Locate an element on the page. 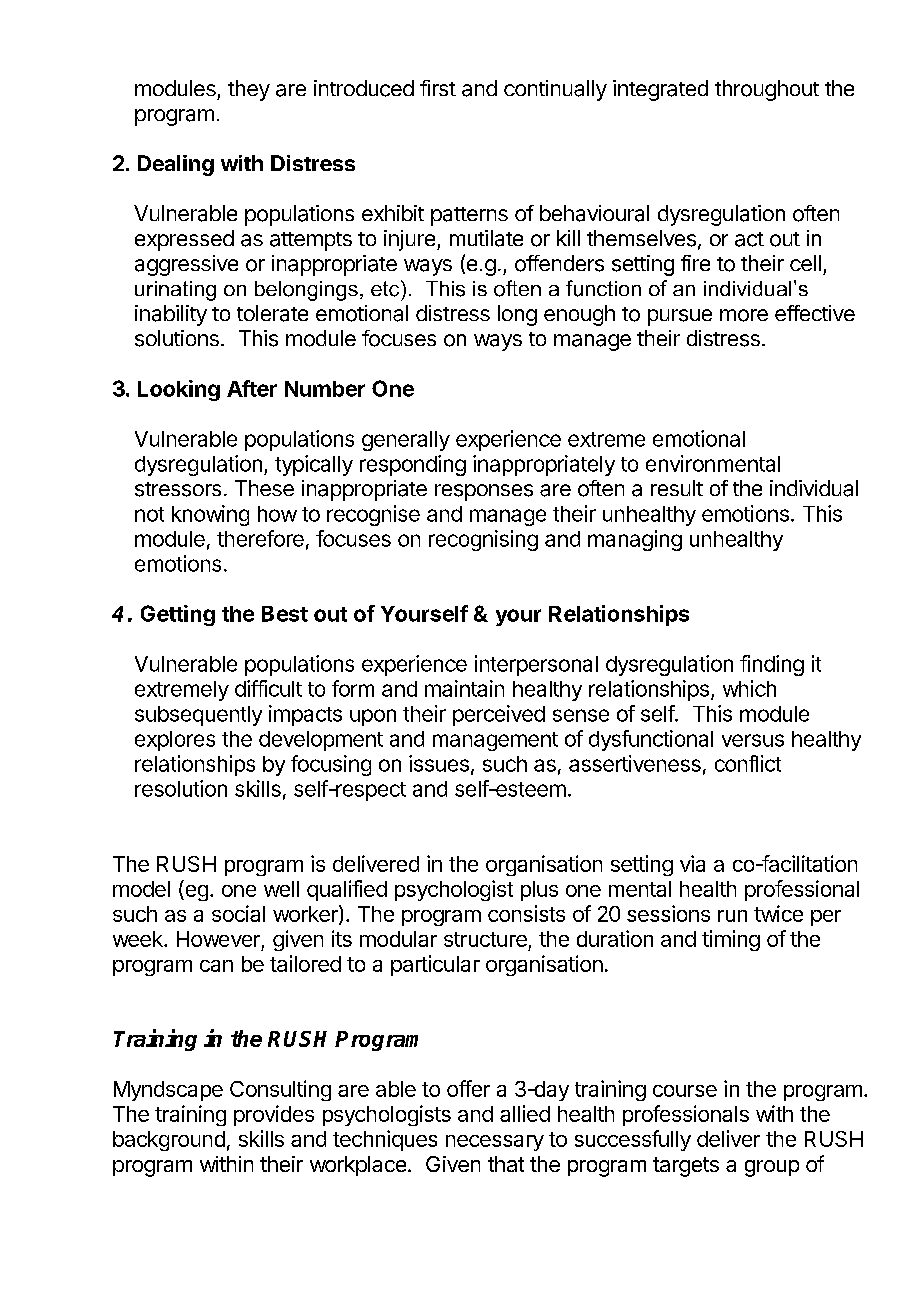  Getting is located at coordinates (178, 615).
